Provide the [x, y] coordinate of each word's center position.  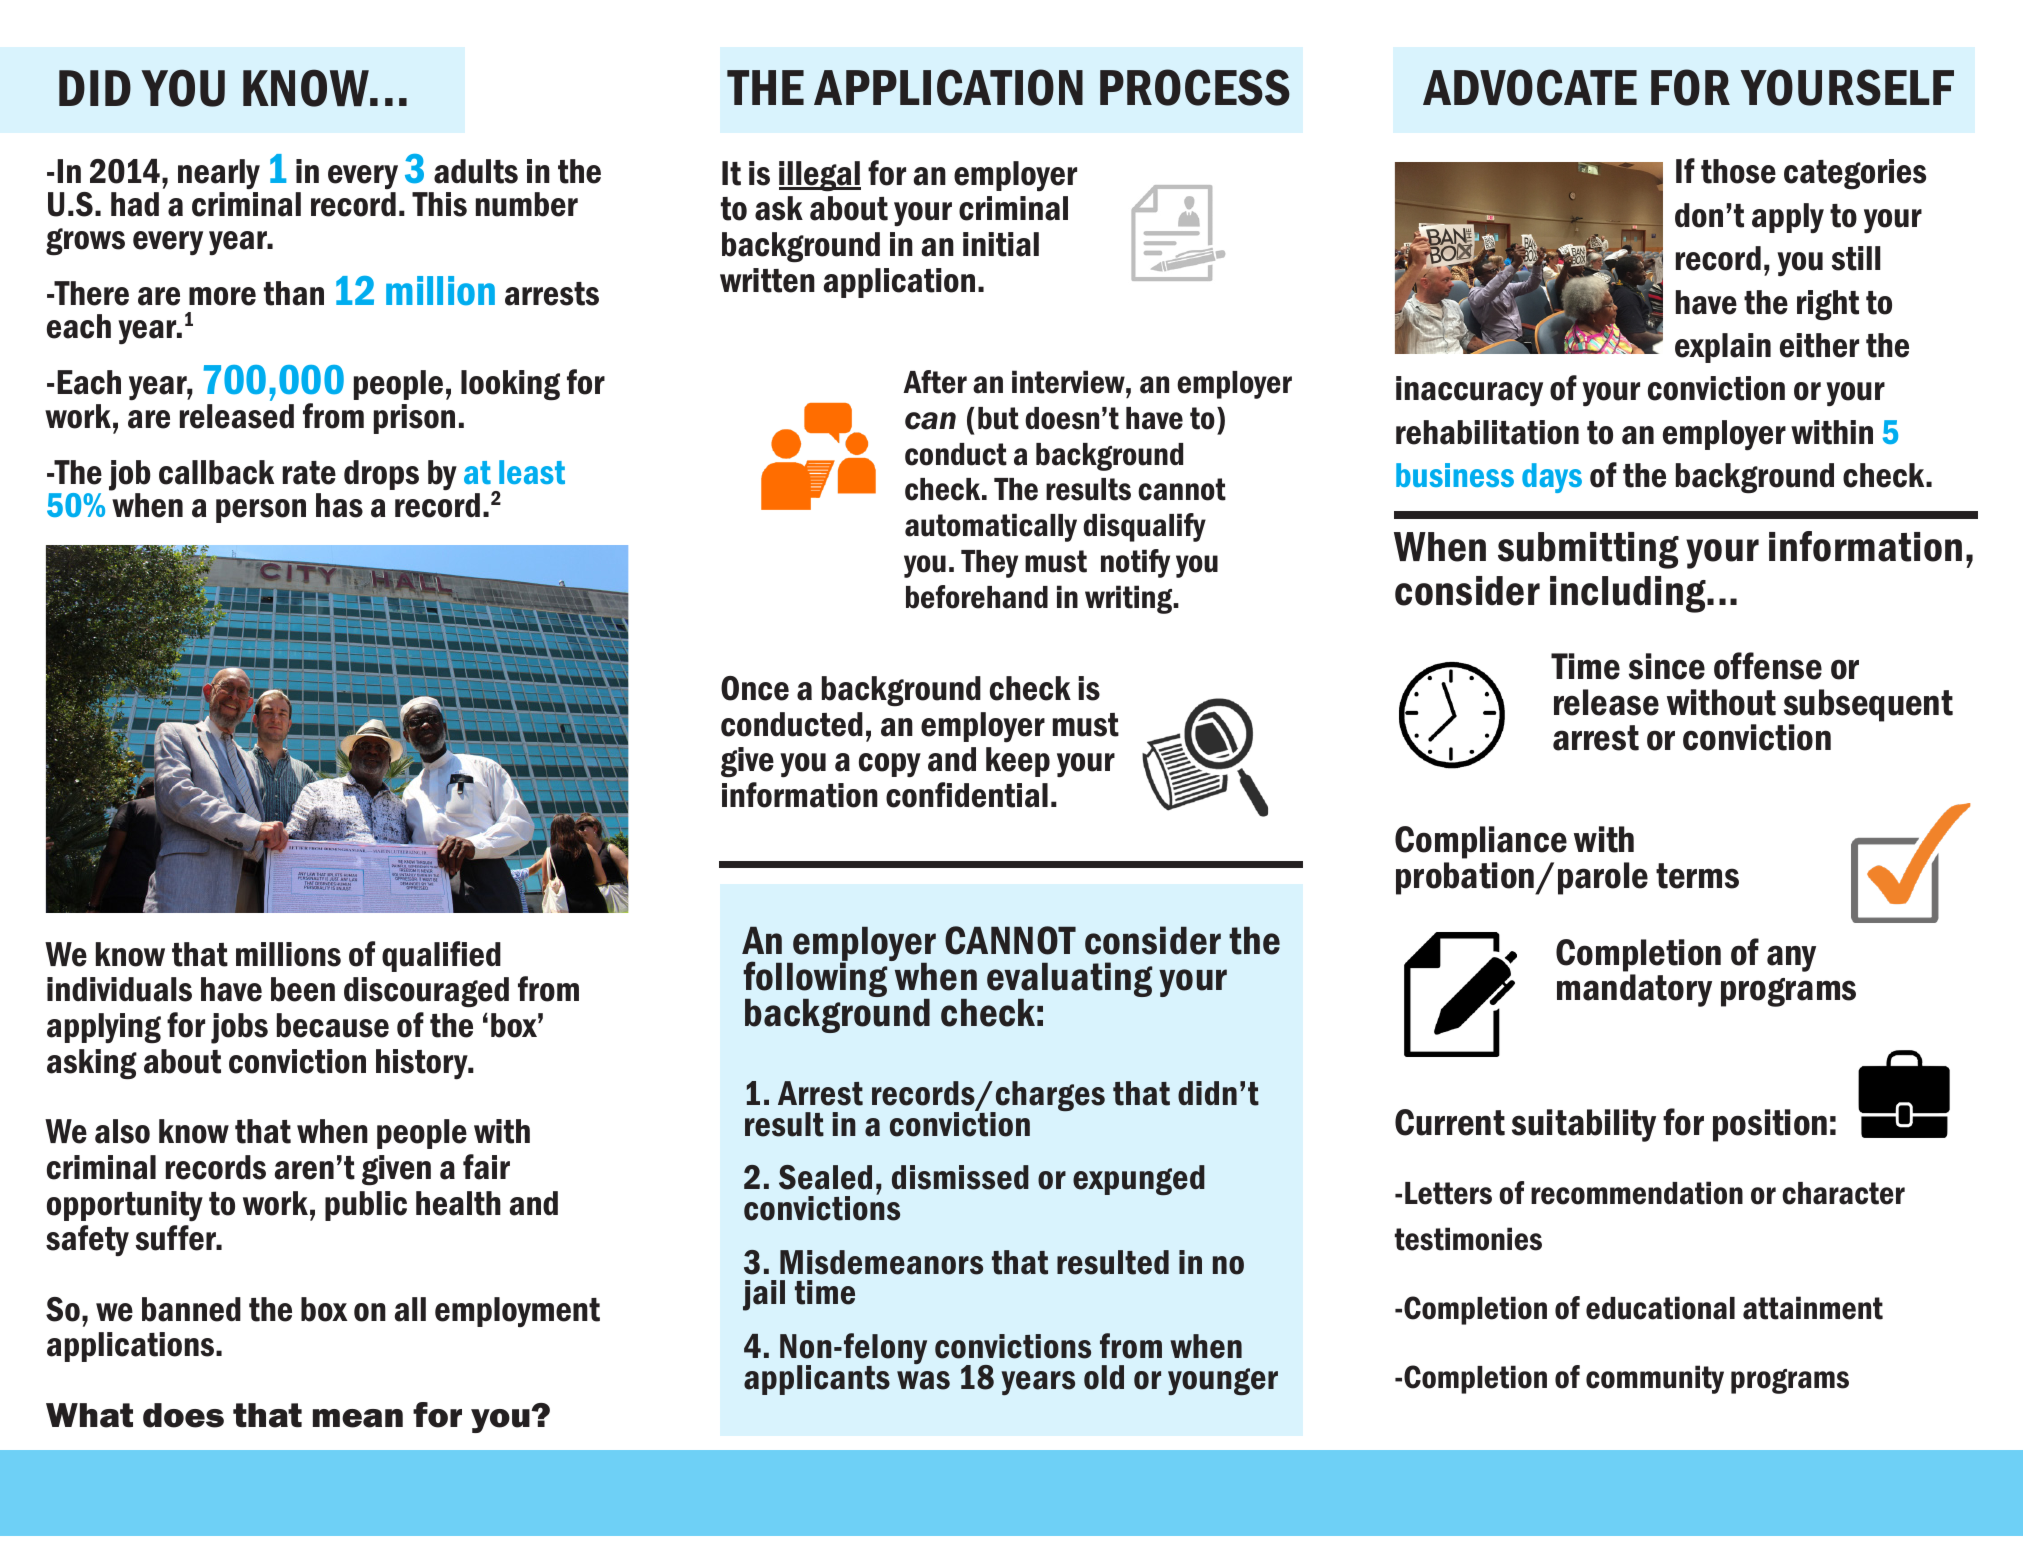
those [1738, 171]
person [261, 511]
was [923, 1380]
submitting [1588, 550]
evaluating [1069, 981]
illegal [820, 176]
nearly [219, 174]
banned [191, 1309]
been [303, 989]
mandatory [1634, 990]
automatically [991, 527]
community [1655, 1379]
